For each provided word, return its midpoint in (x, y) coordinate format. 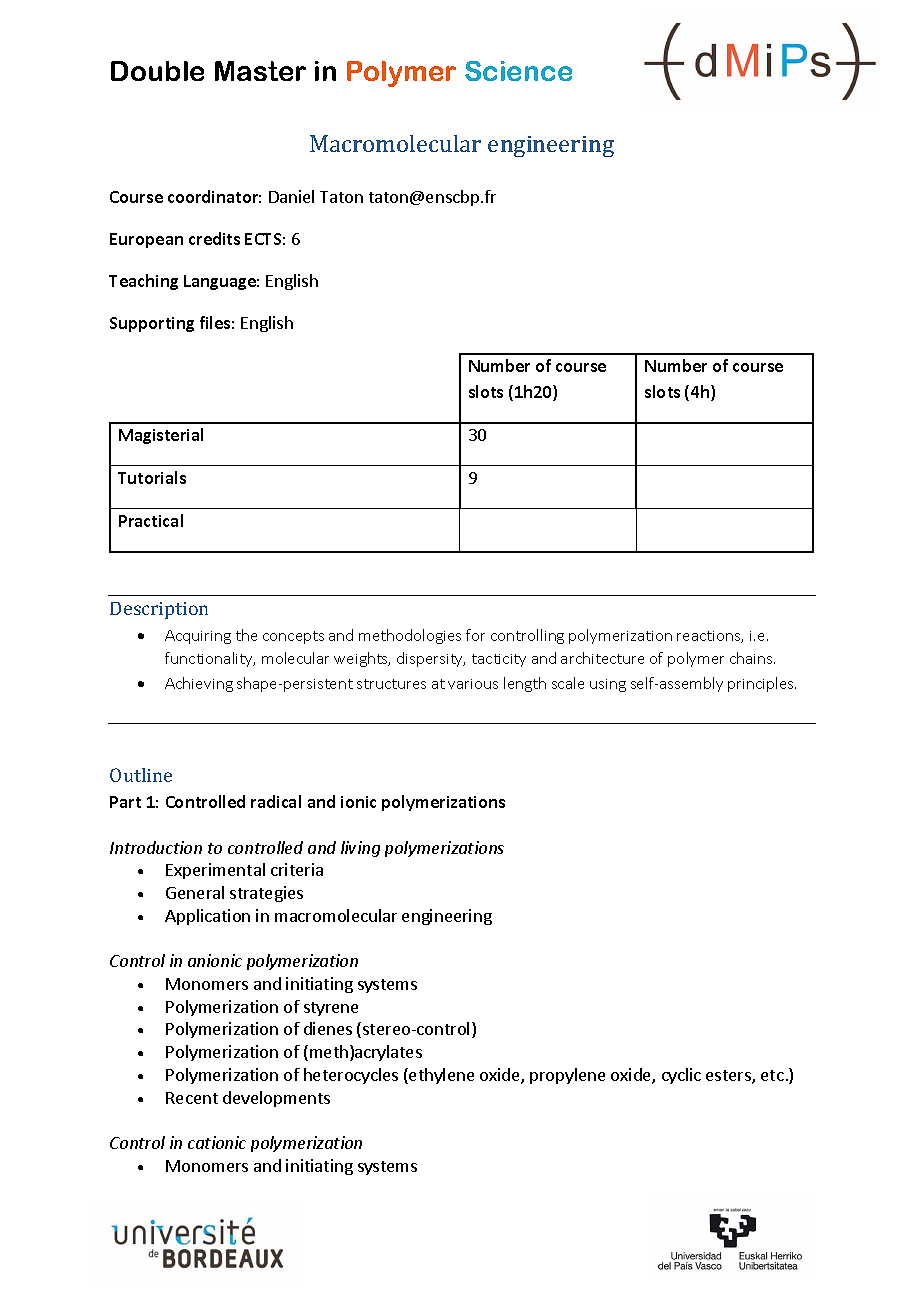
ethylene (440, 1076)
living (360, 849)
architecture (602, 658)
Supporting (152, 324)
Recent (192, 1098)
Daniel (291, 196)
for (475, 635)
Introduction (156, 847)
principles (762, 684)
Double (157, 71)
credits (214, 238)
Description (159, 610)
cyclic (681, 1076)
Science (518, 71)
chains (752, 658)
